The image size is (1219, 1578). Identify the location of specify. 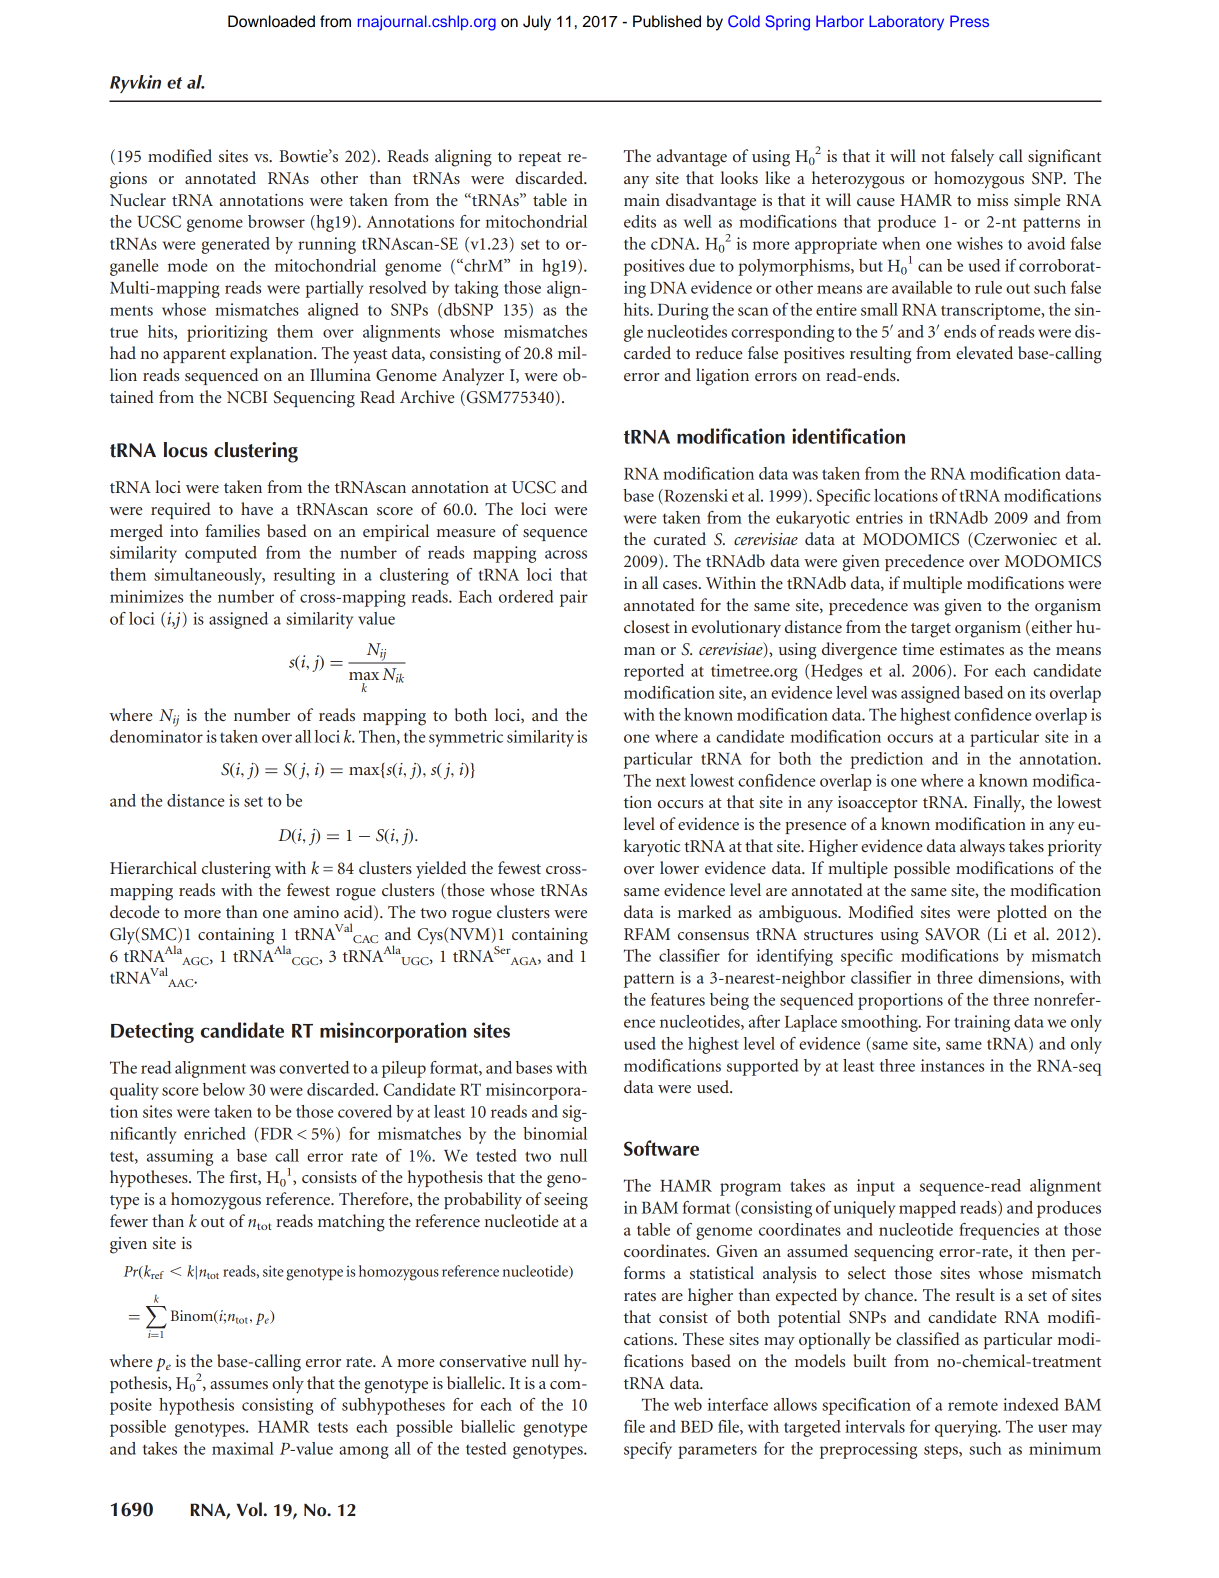
(648, 1450).
